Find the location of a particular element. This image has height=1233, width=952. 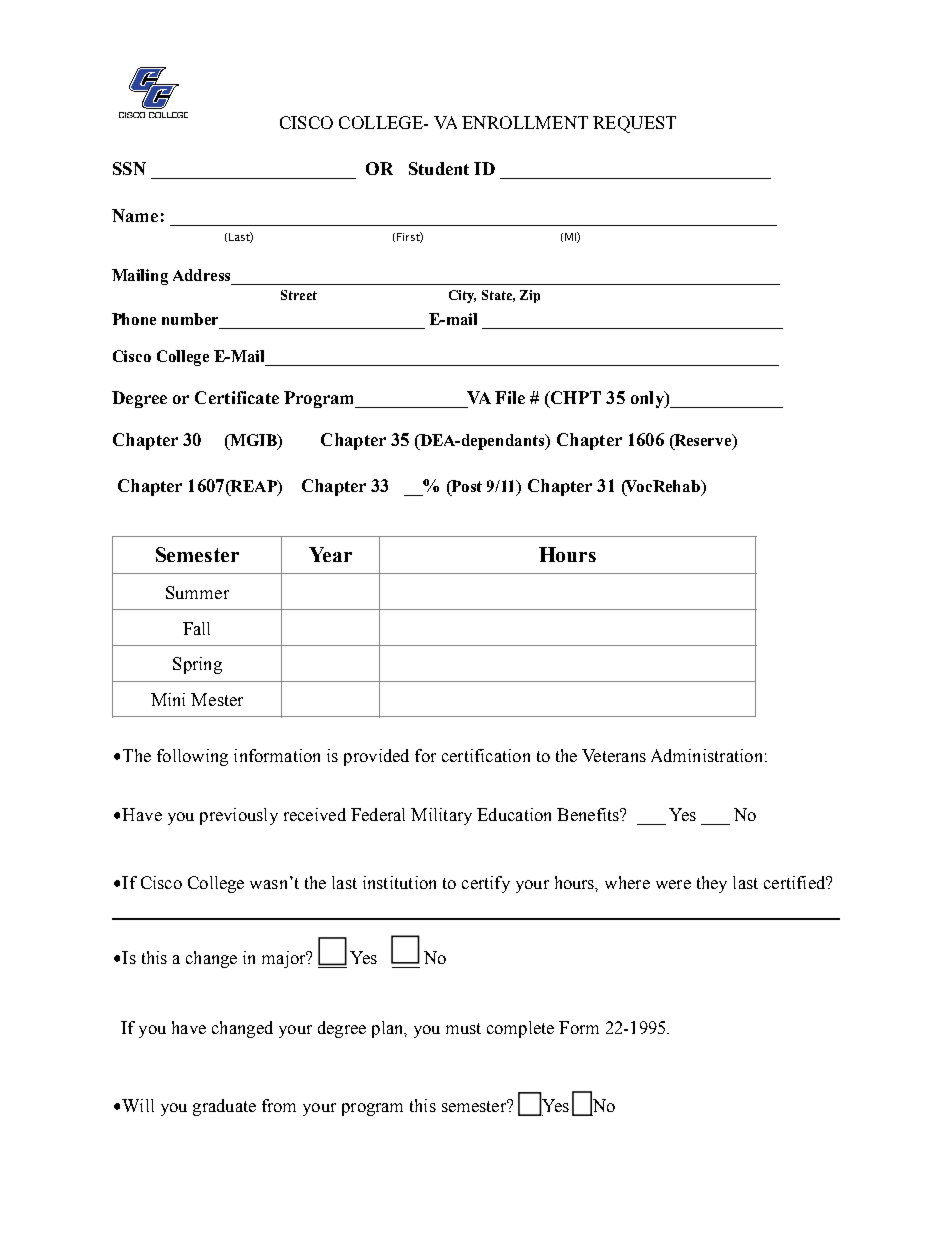

REQUEST is located at coordinates (634, 124).
